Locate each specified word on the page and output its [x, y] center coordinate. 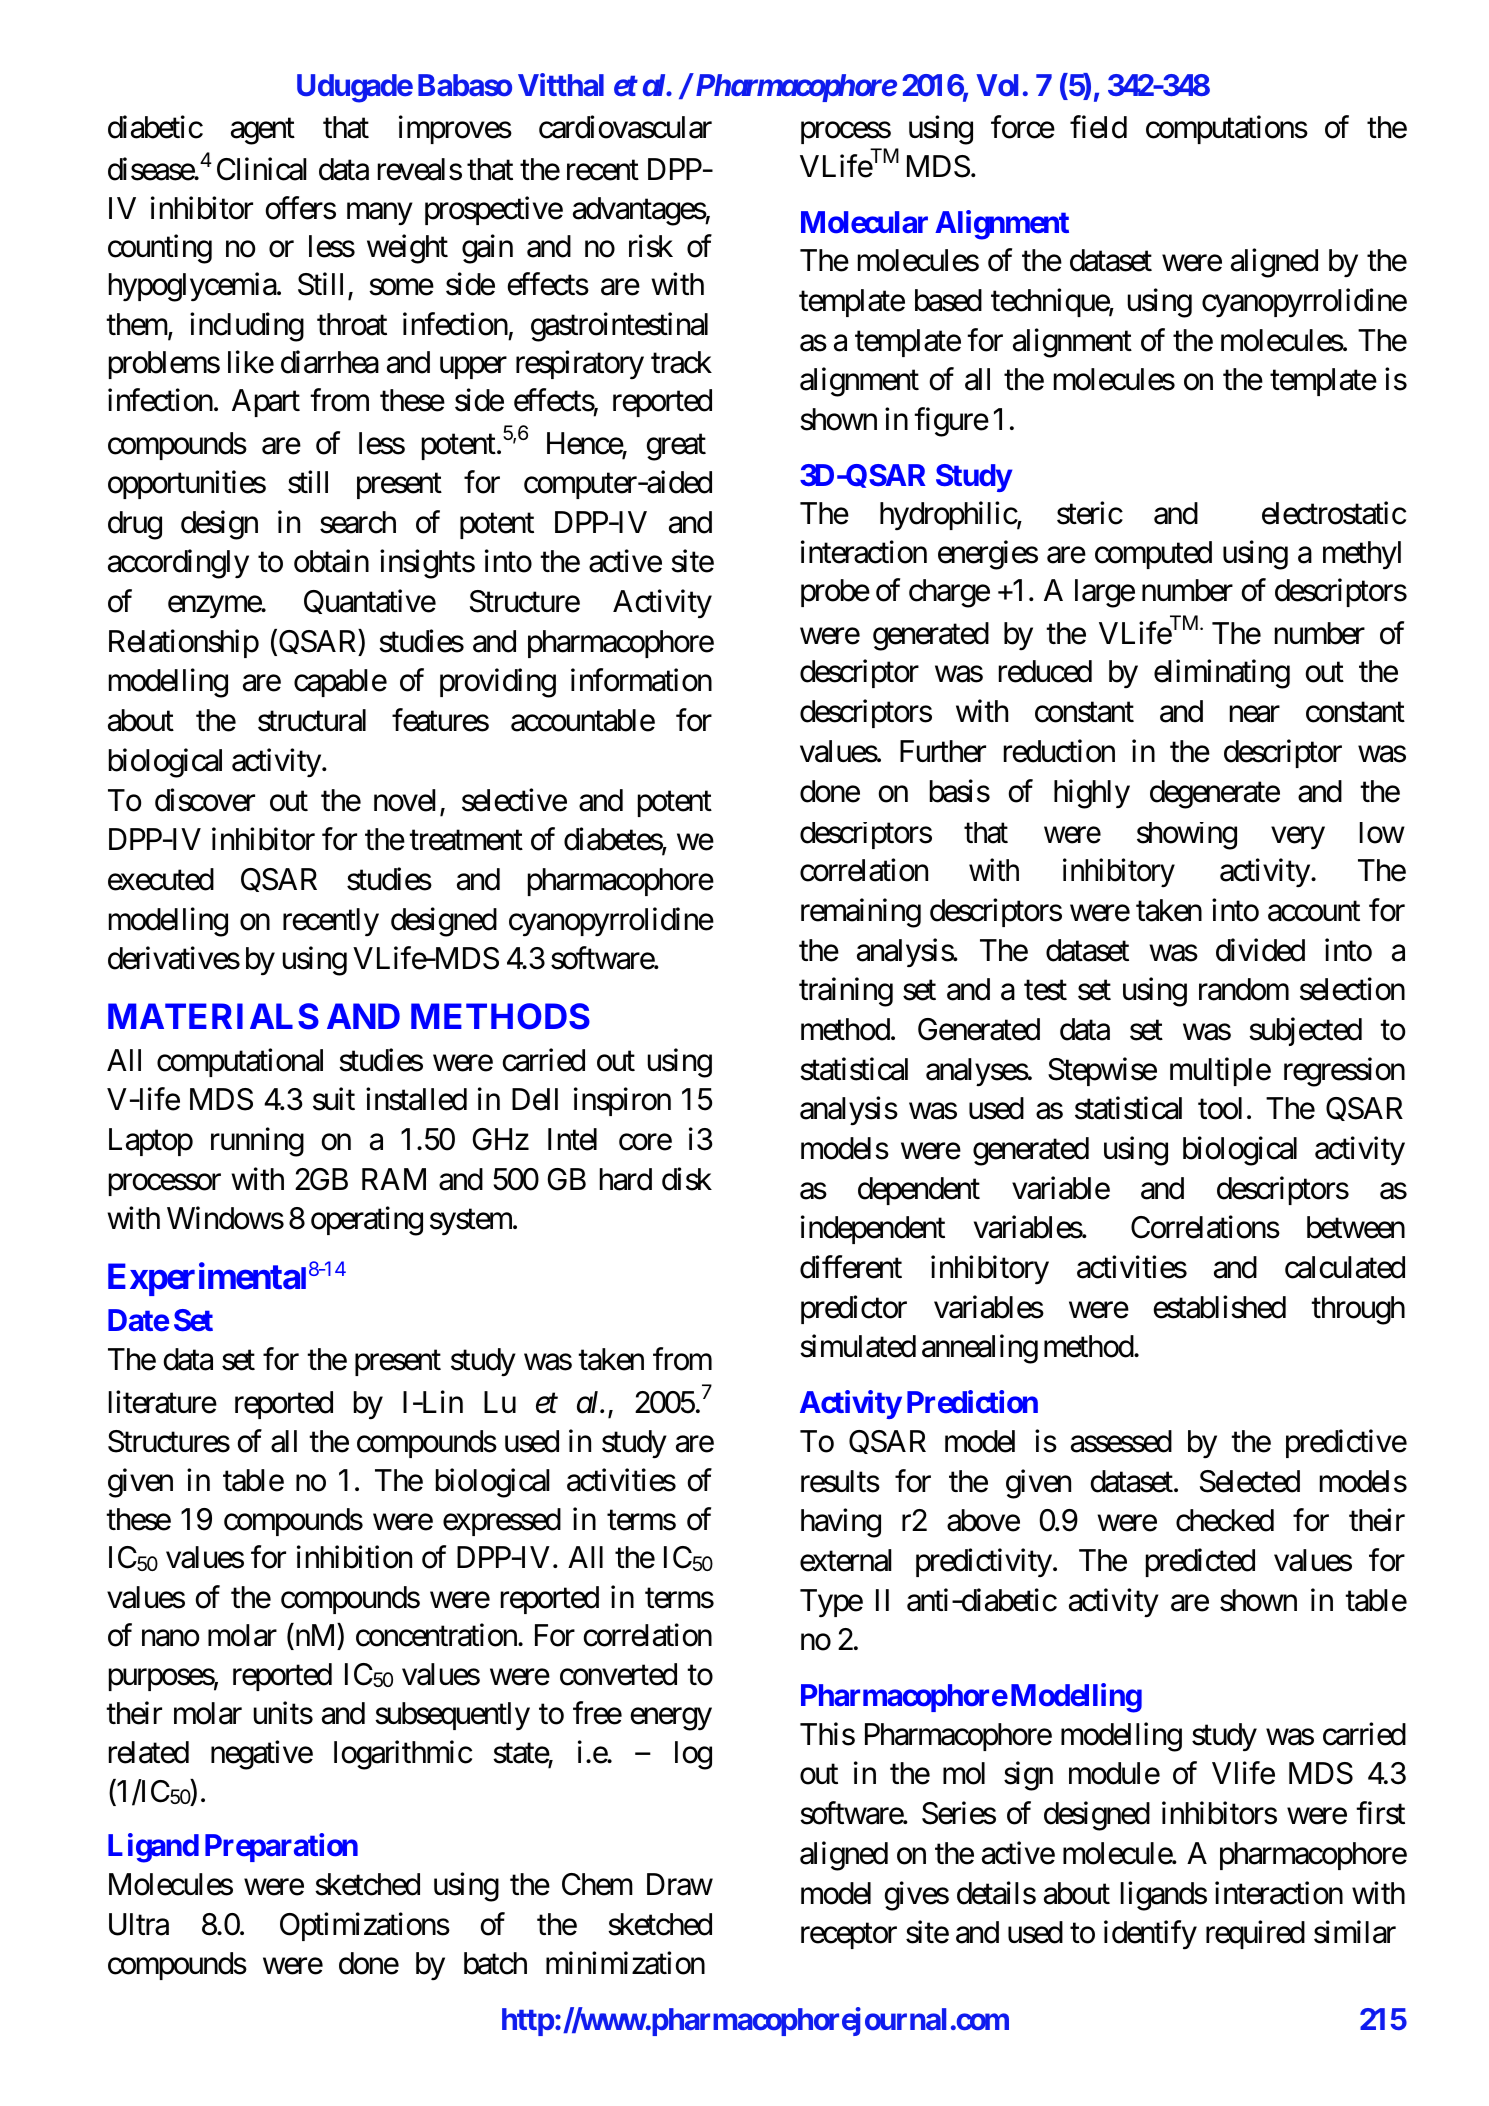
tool [1220, 1108]
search [358, 522]
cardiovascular [625, 127]
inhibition [354, 1557]
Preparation [281, 1848]
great [676, 448]
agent [263, 131]
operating [367, 1221]
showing [1187, 836]
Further [943, 751]
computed [1153, 555]
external [846, 1560]
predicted [1200, 1563]
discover [205, 800]
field [1098, 127]
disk [687, 1179]
